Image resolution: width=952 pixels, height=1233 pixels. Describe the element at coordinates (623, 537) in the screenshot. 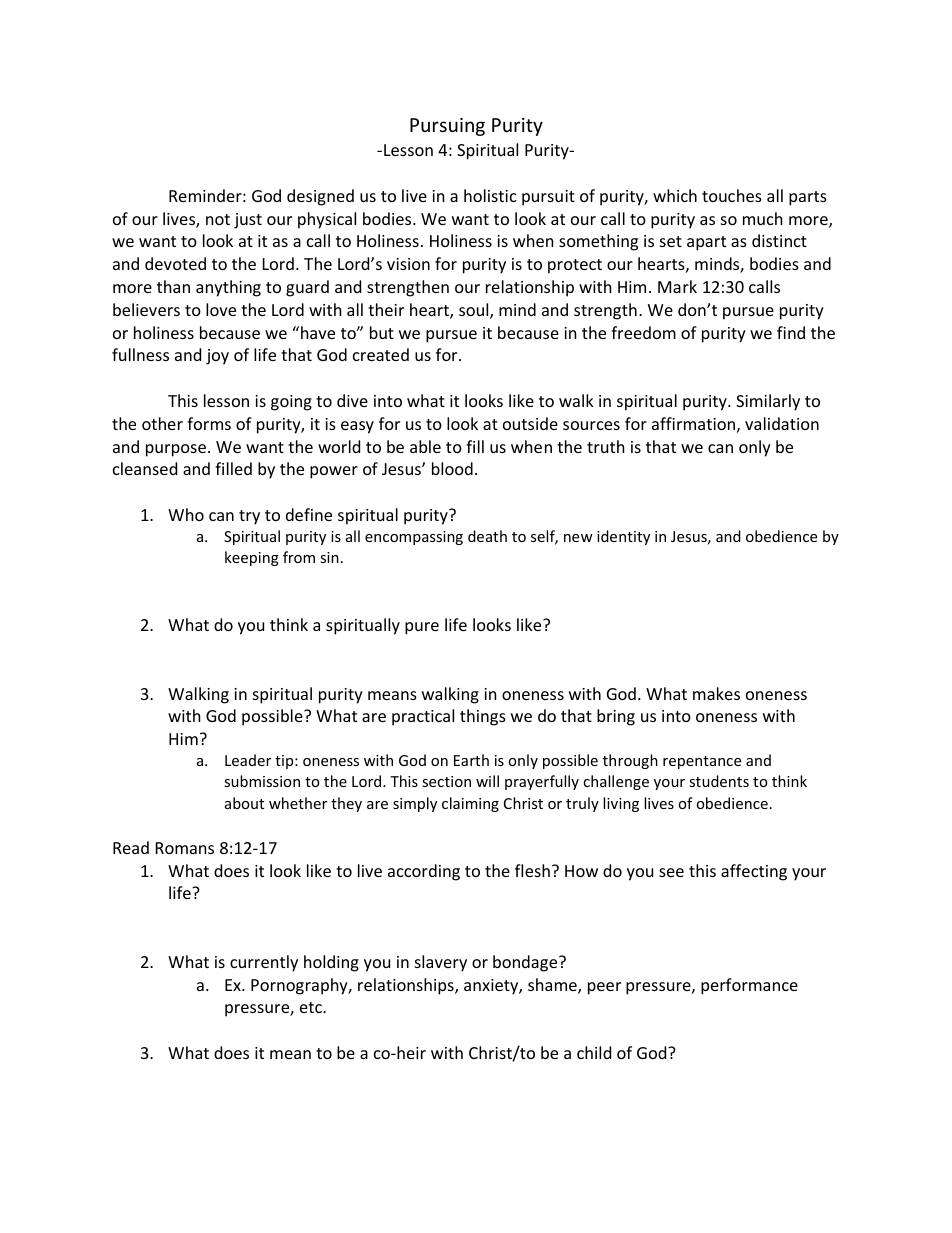

I see `identity` at that location.
